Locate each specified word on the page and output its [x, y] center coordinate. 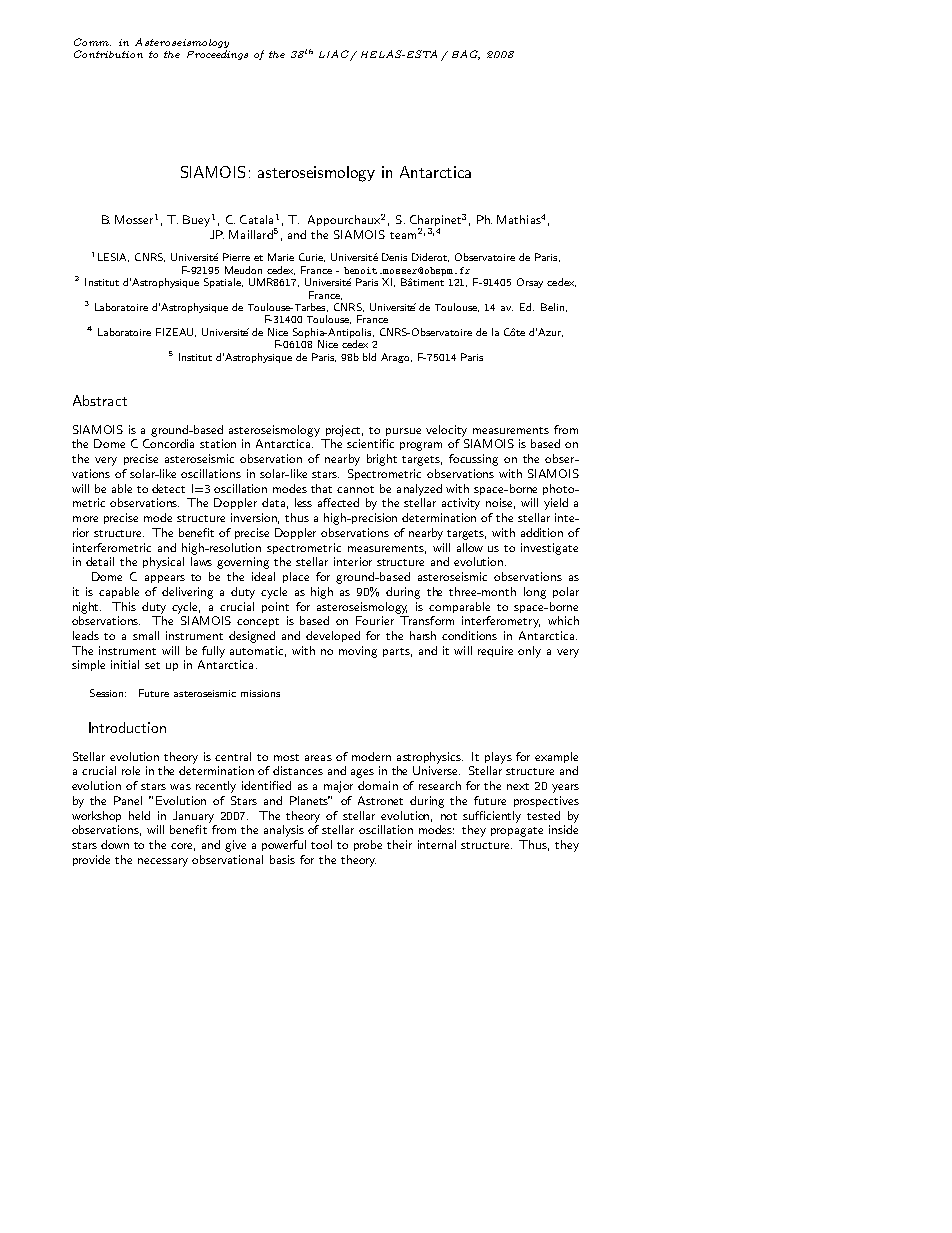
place [296, 577]
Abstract [100, 400]
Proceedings [217, 55]
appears [165, 579]
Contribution [108, 54]
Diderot [430, 257]
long [535, 593]
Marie [281, 257]
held [139, 815]
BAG [466, 55]
